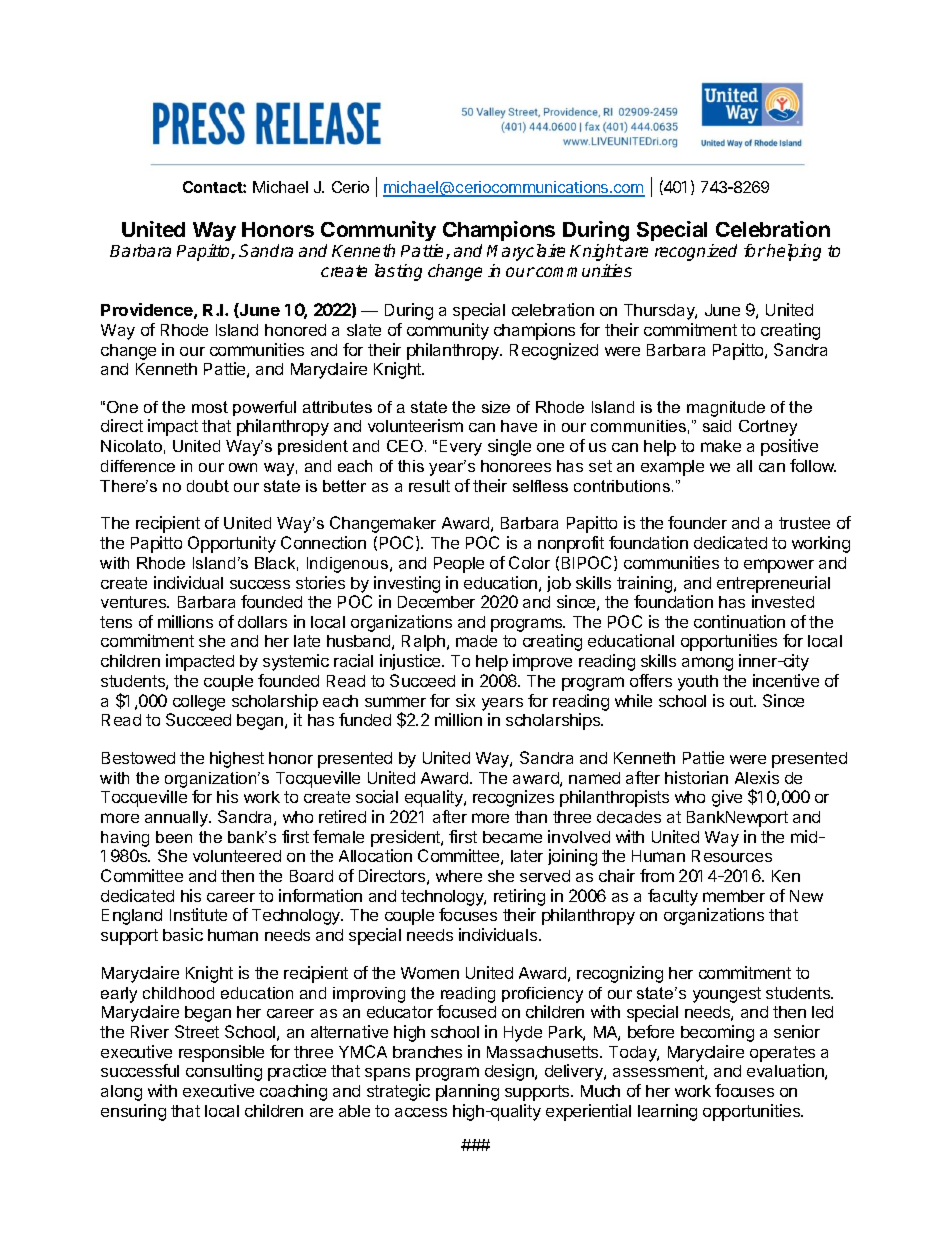 This page has width=952, height=1233. Describe the element at coordinates (734, 896) in the page. I see `member` at that location.
